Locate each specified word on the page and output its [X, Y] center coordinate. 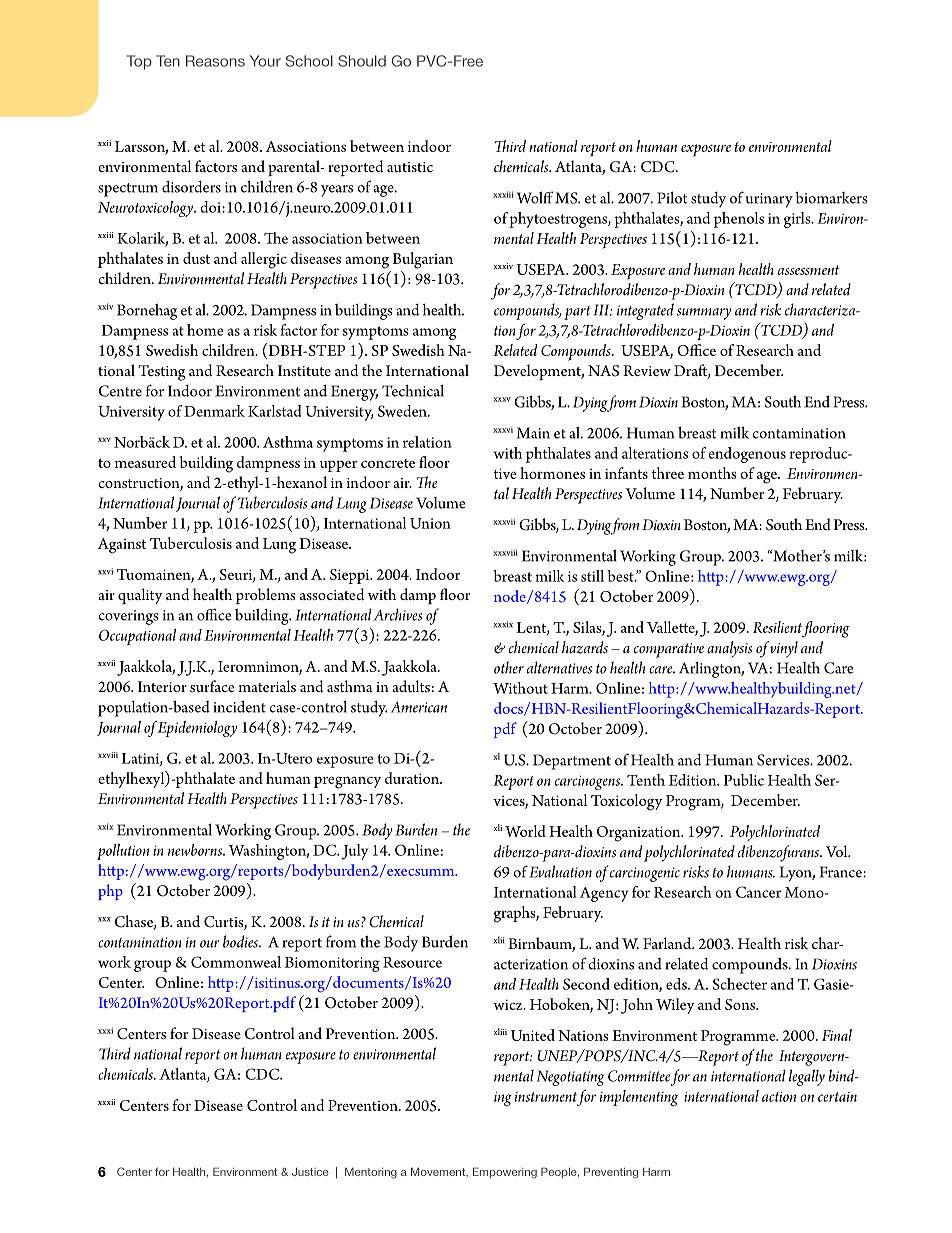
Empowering [505, 1173]
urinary [769, 200]
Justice [310, 1172]
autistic [410, 167]
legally [807, 1077]
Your [265, 61]
